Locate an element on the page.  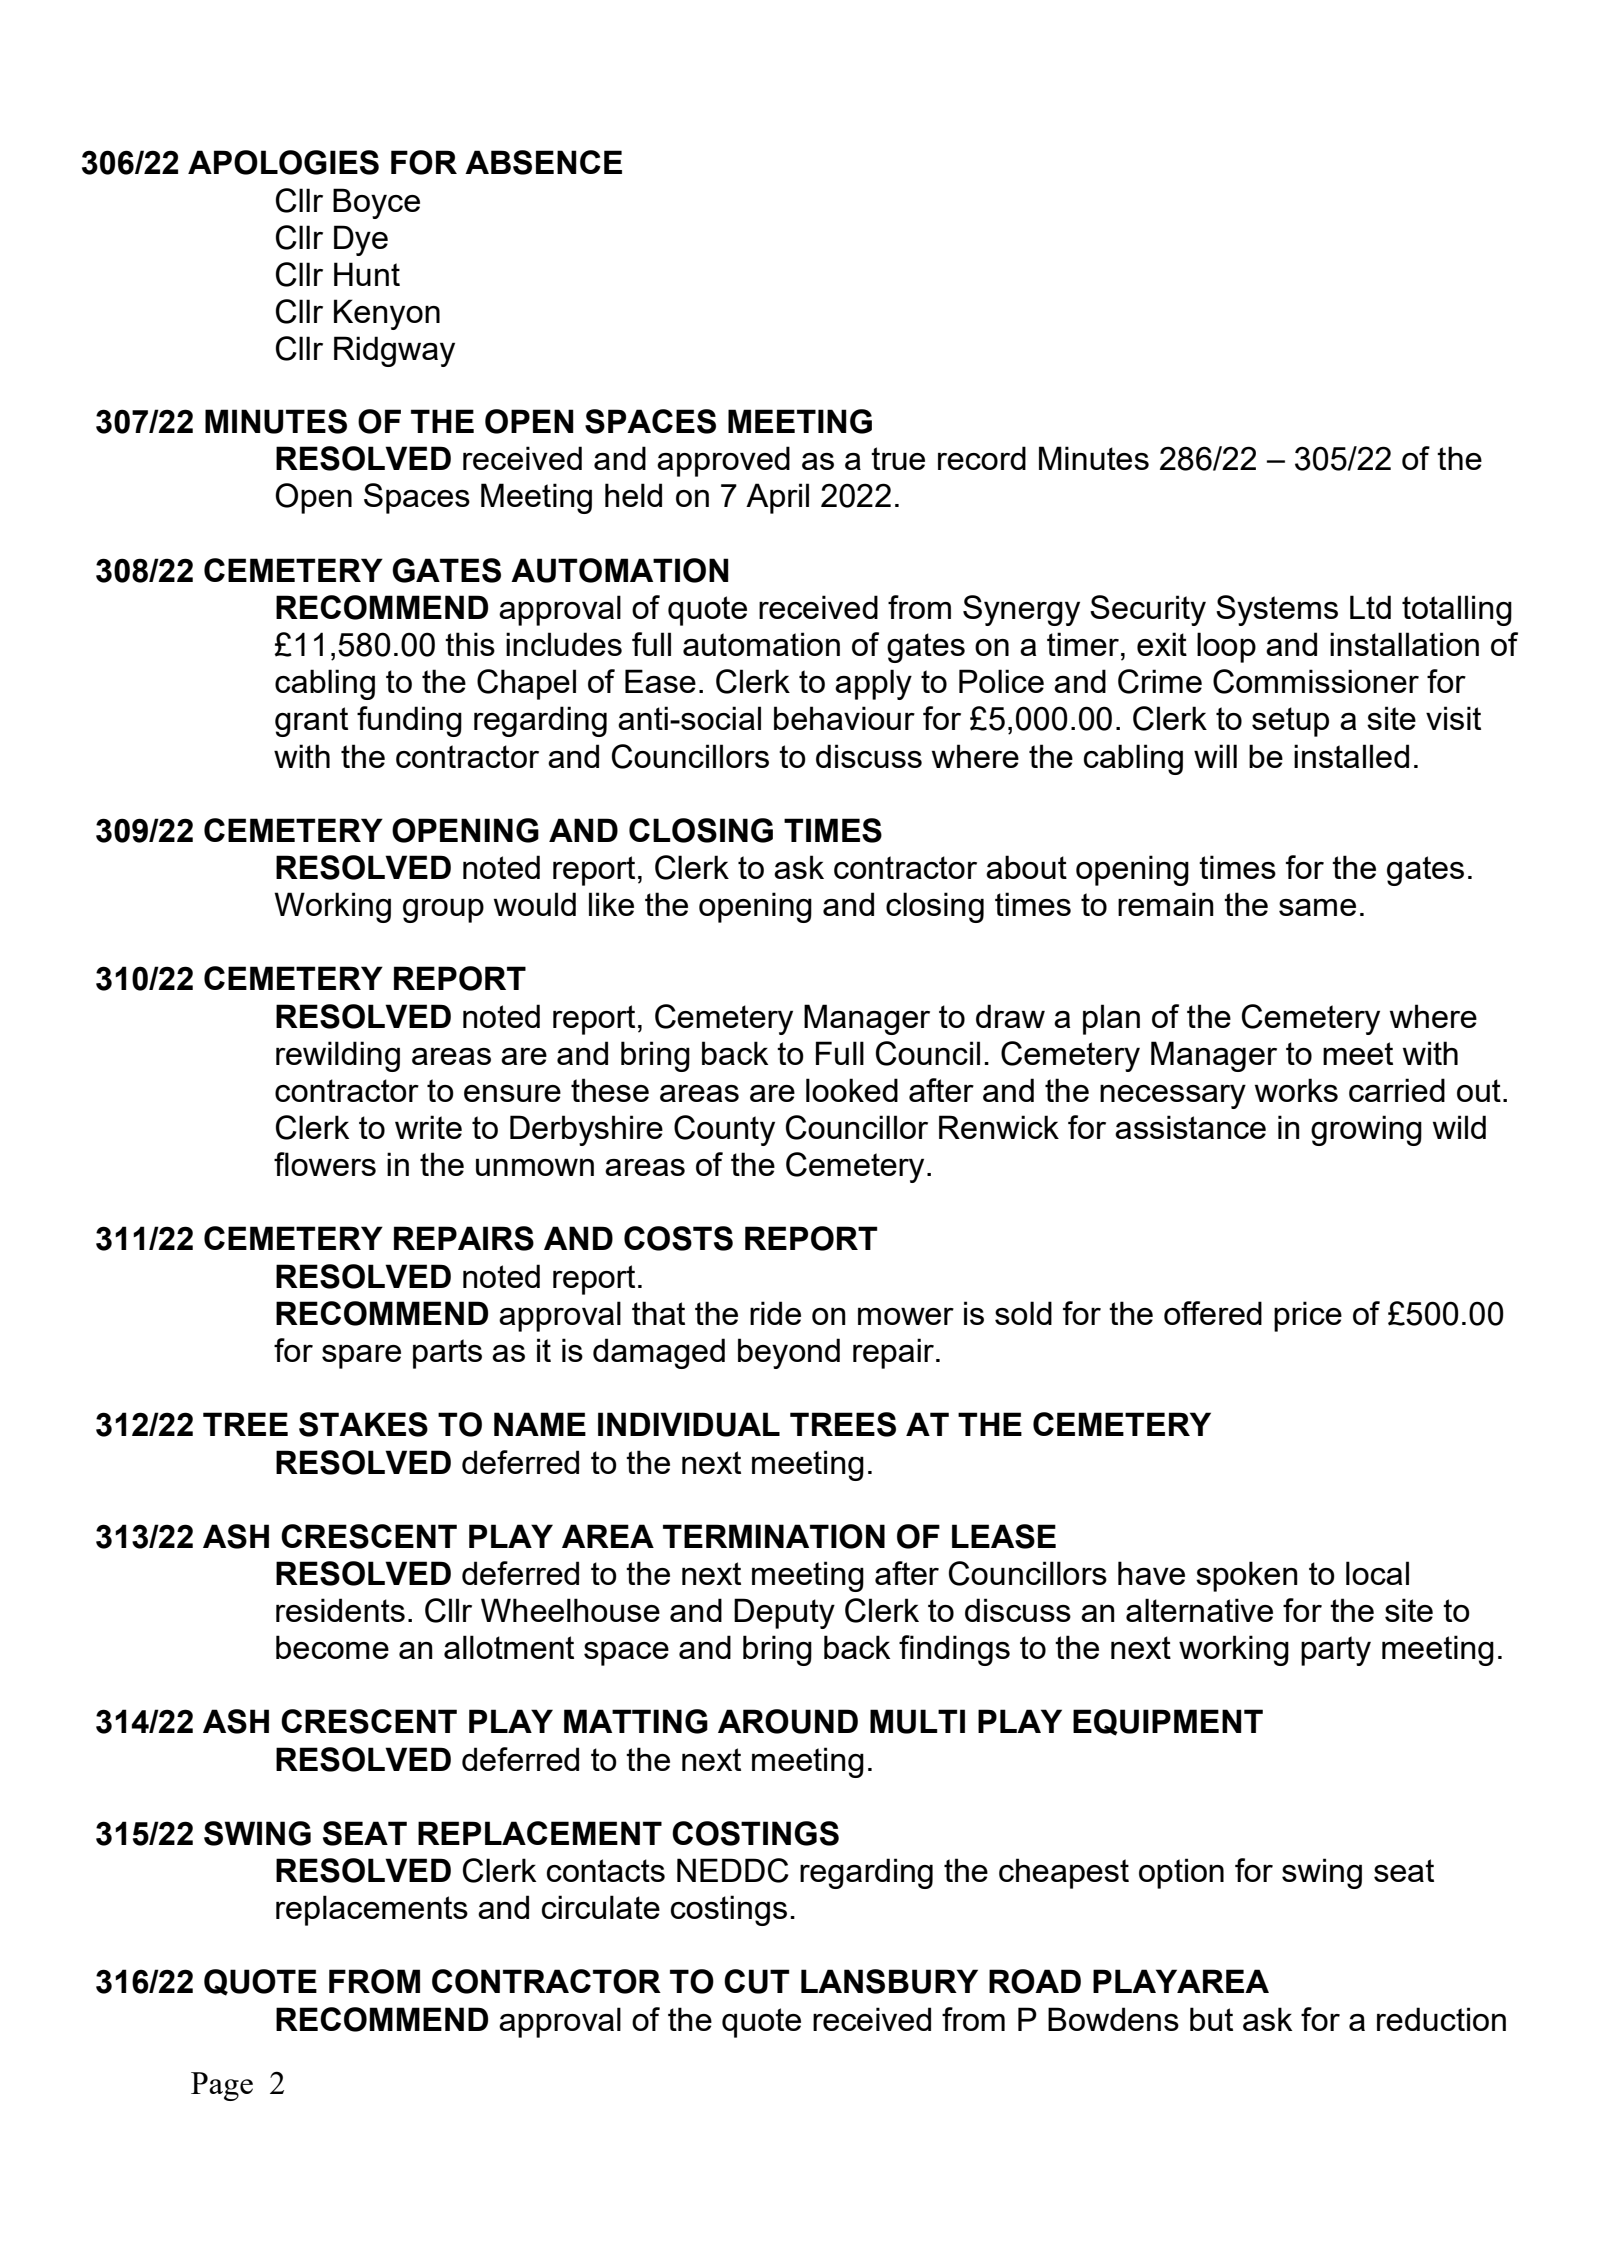
Page is located at coordinates (222, 2086).
